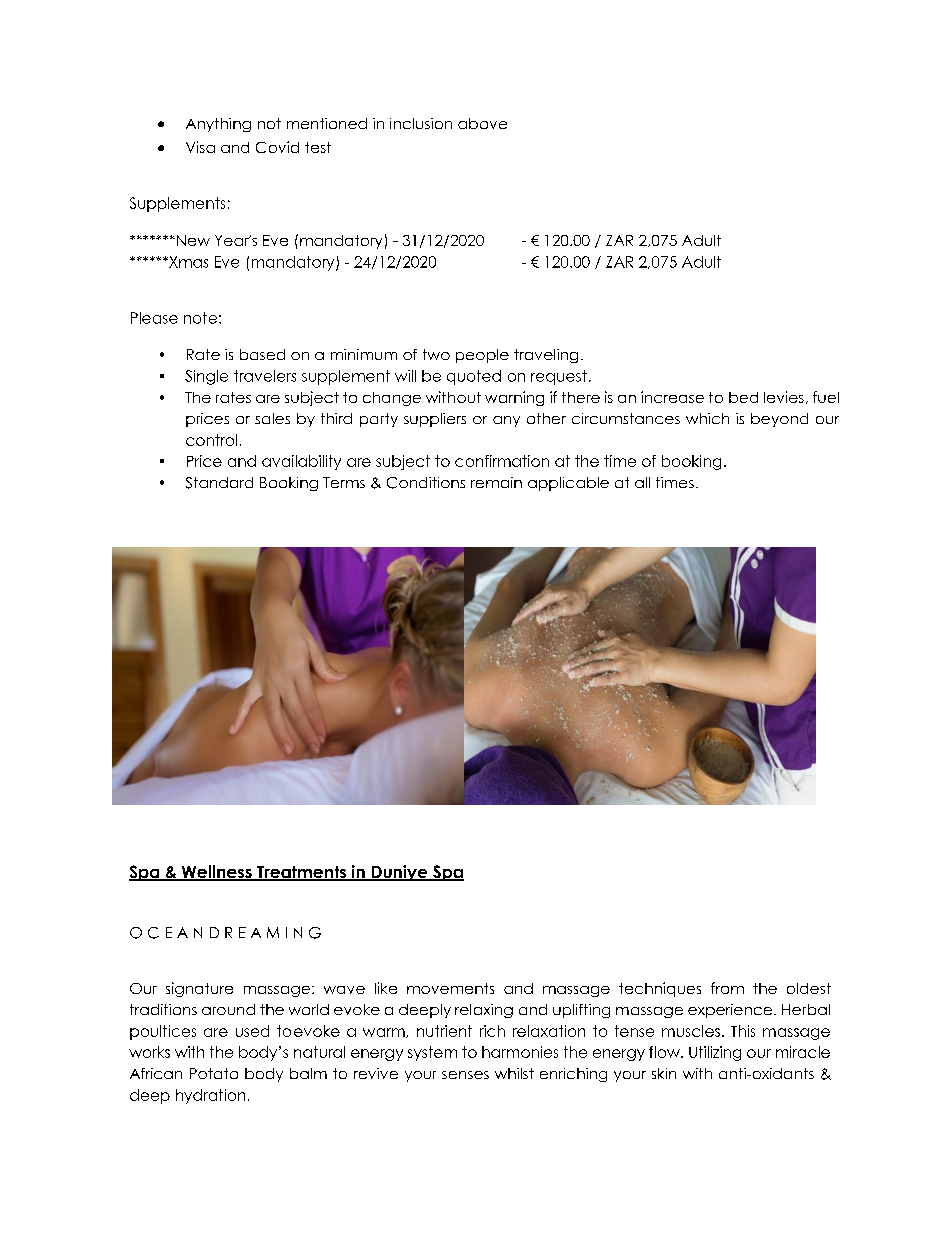 This page has width=952, height=1233. I want to click on Standard, so click(219, 483).
